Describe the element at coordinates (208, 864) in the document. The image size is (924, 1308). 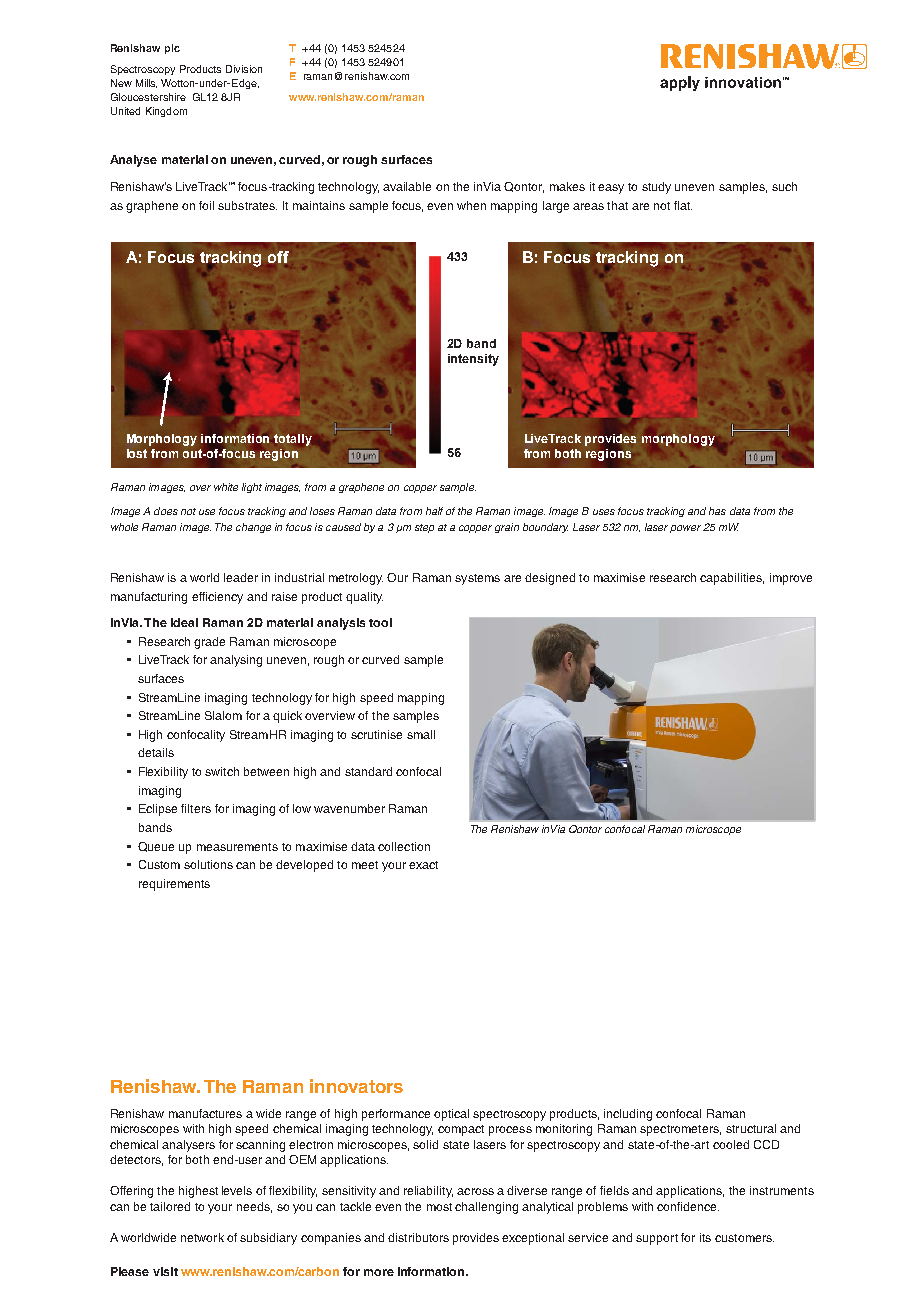
I see `solutions` at that location.
